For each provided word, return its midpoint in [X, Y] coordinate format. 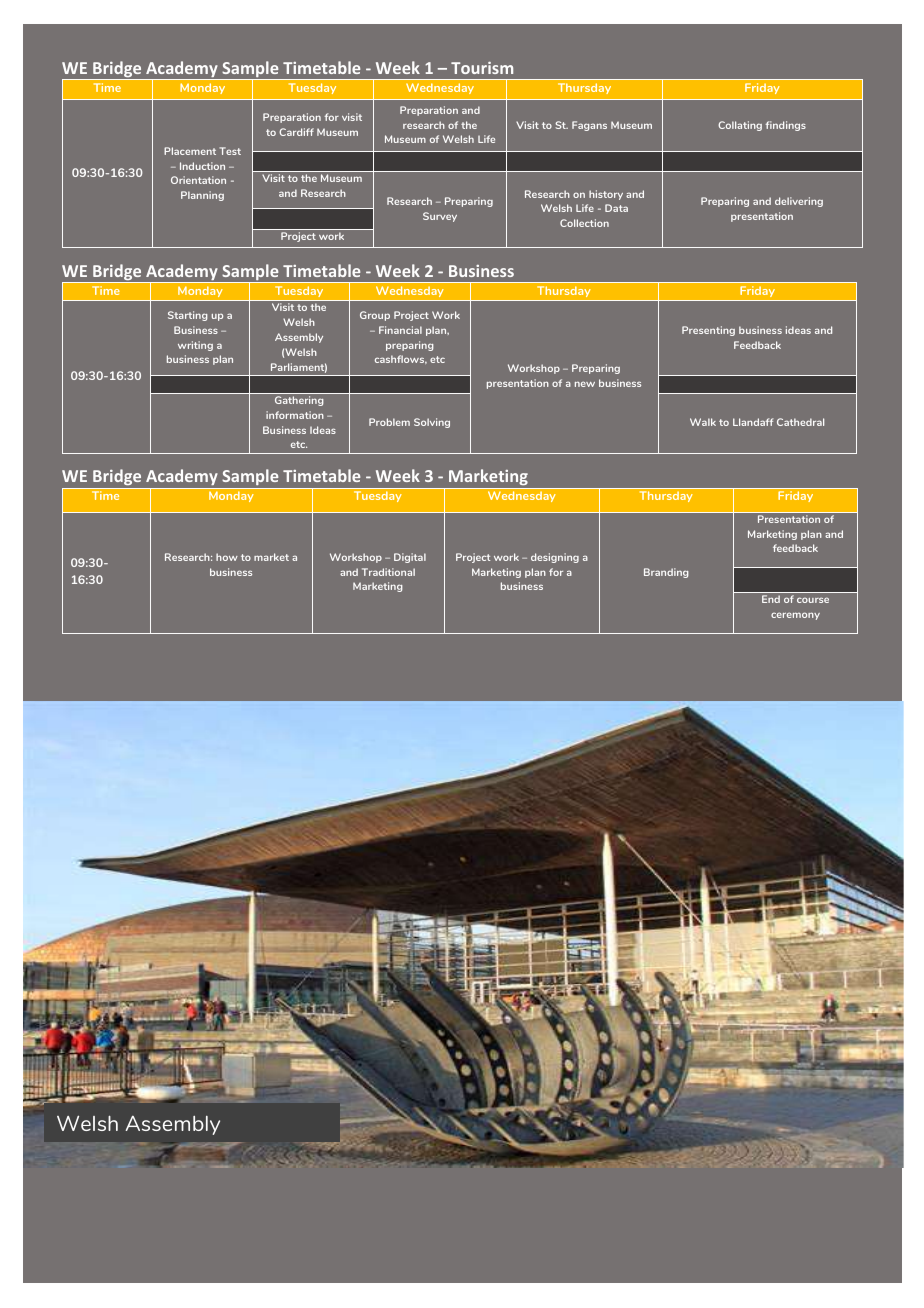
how [227, 557]
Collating [740, 126]
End [771, 599]
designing [555, 558]
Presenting [708, 331]
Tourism [482, 68]
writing [195, 346]
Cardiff [296, 132]
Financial [400, 330]
